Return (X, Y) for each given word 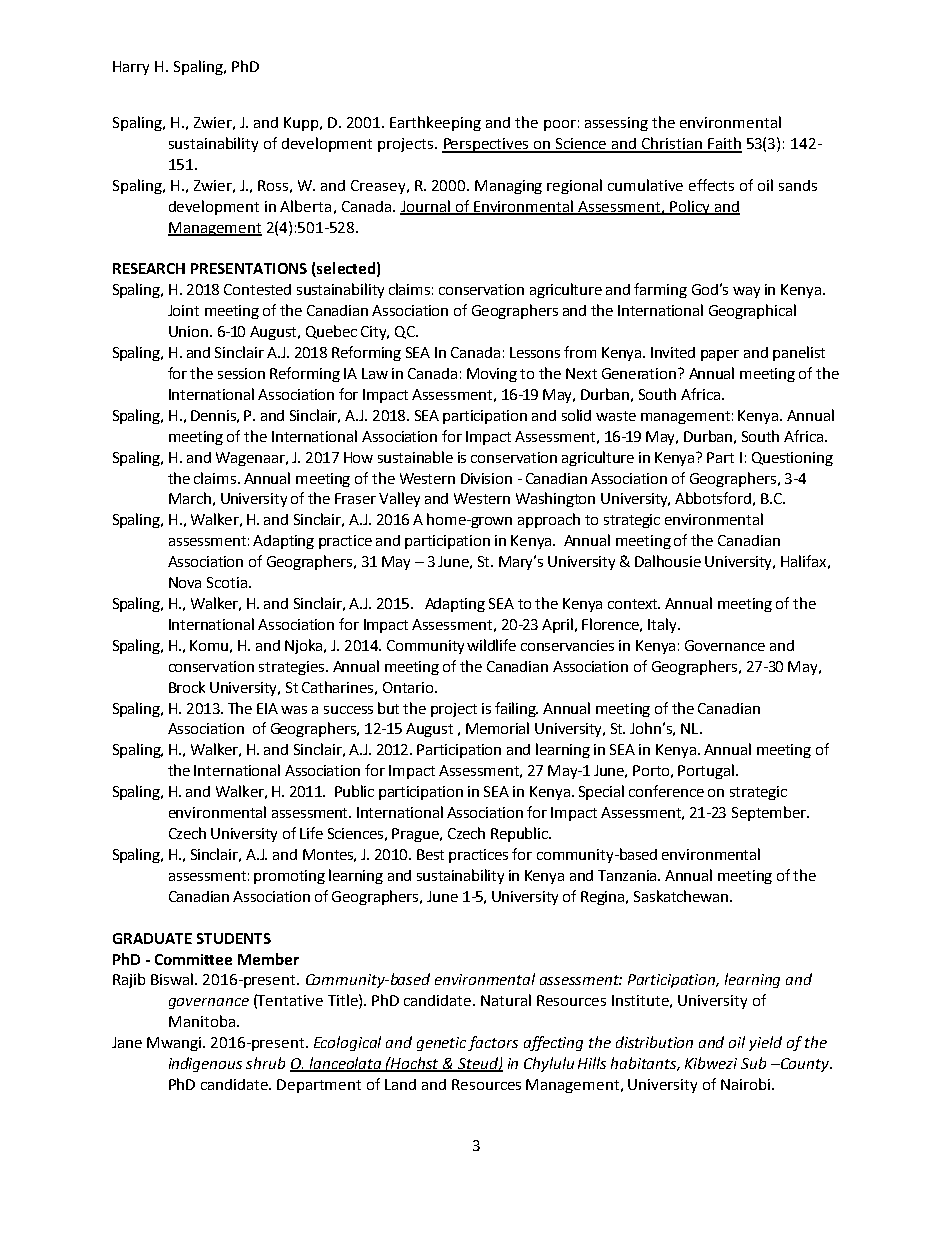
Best (430, 854)
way (746, 292)
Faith (724, 144)
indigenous (205, 1064)
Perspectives (487, 145)
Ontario (408, 687)
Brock (187, 687)
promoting (289, 877)
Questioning (792, 459)
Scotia (227, 582)
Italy (663, 625)
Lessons (535, 352)
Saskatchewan (682, 896)
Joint (183, 310)
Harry (131, 68)
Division (486, 478)
